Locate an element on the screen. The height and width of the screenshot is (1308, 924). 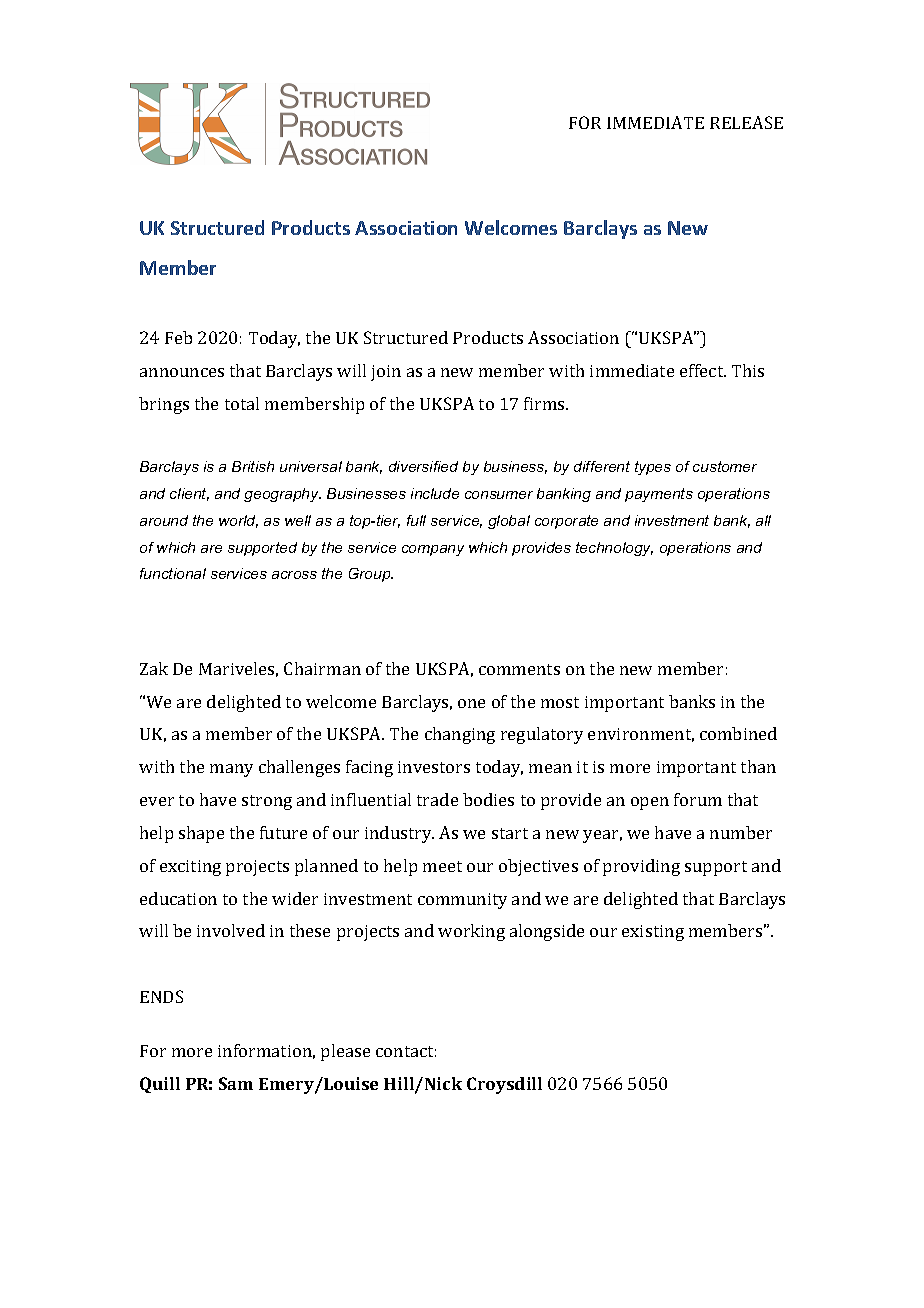
technology is located at coordinates (614, 549).
